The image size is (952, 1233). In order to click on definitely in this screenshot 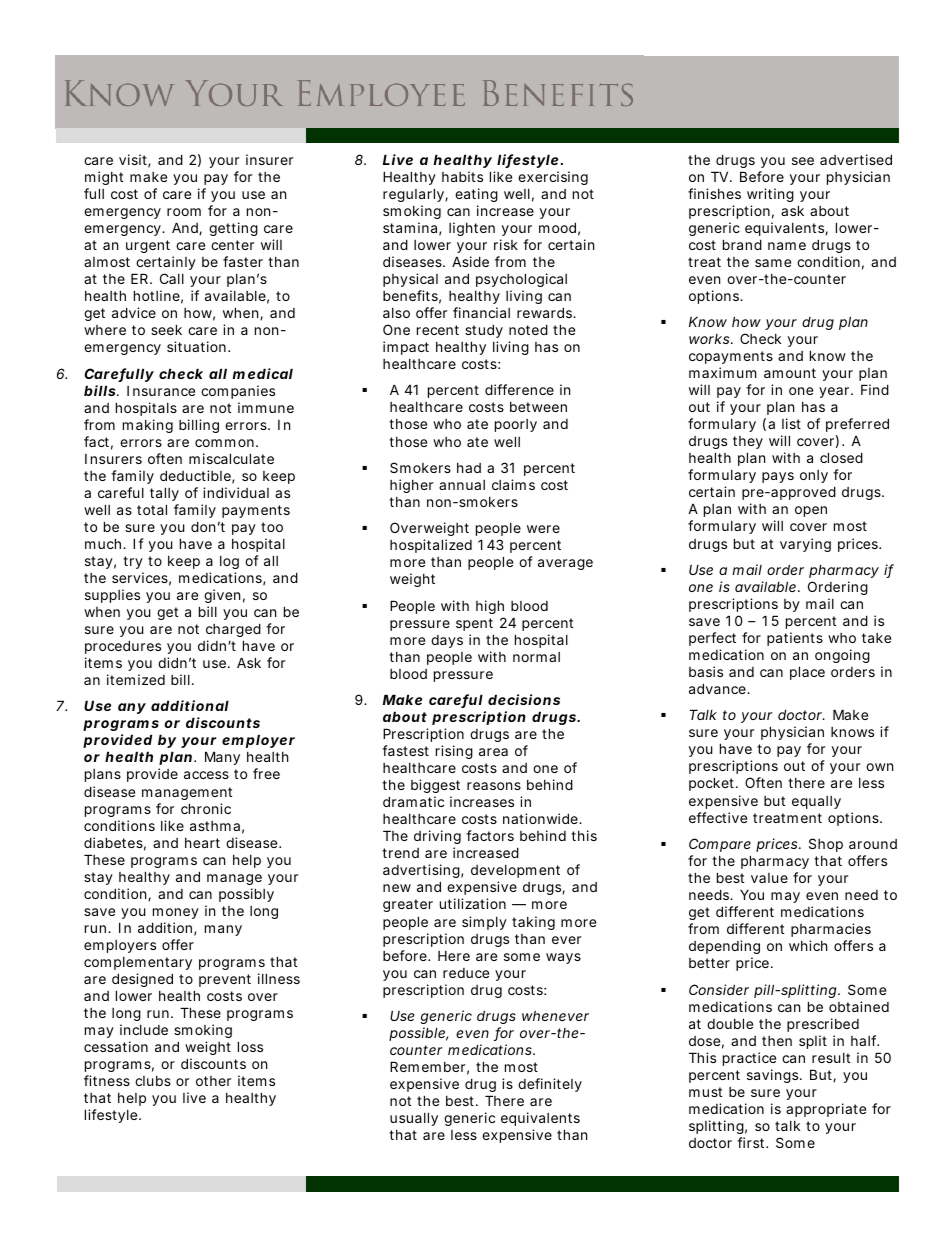, I will do `click(550, 1085)`.
